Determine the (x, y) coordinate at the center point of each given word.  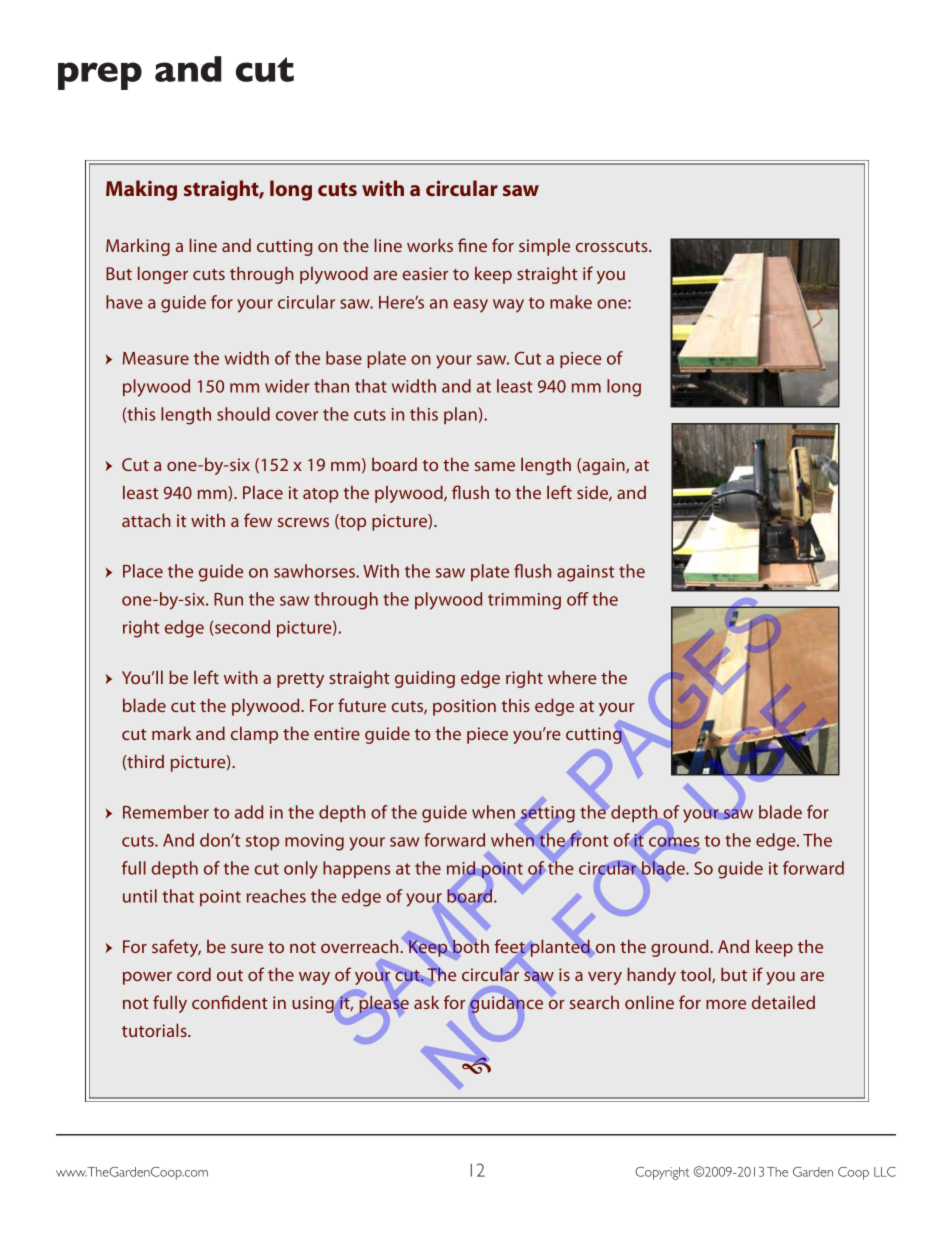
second (241, 628)
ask (426, 1002)
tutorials (155, 1030)
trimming (524, 601)
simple (544, 247)
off (578, 599)
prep (100, 76)
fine (472, 245)
